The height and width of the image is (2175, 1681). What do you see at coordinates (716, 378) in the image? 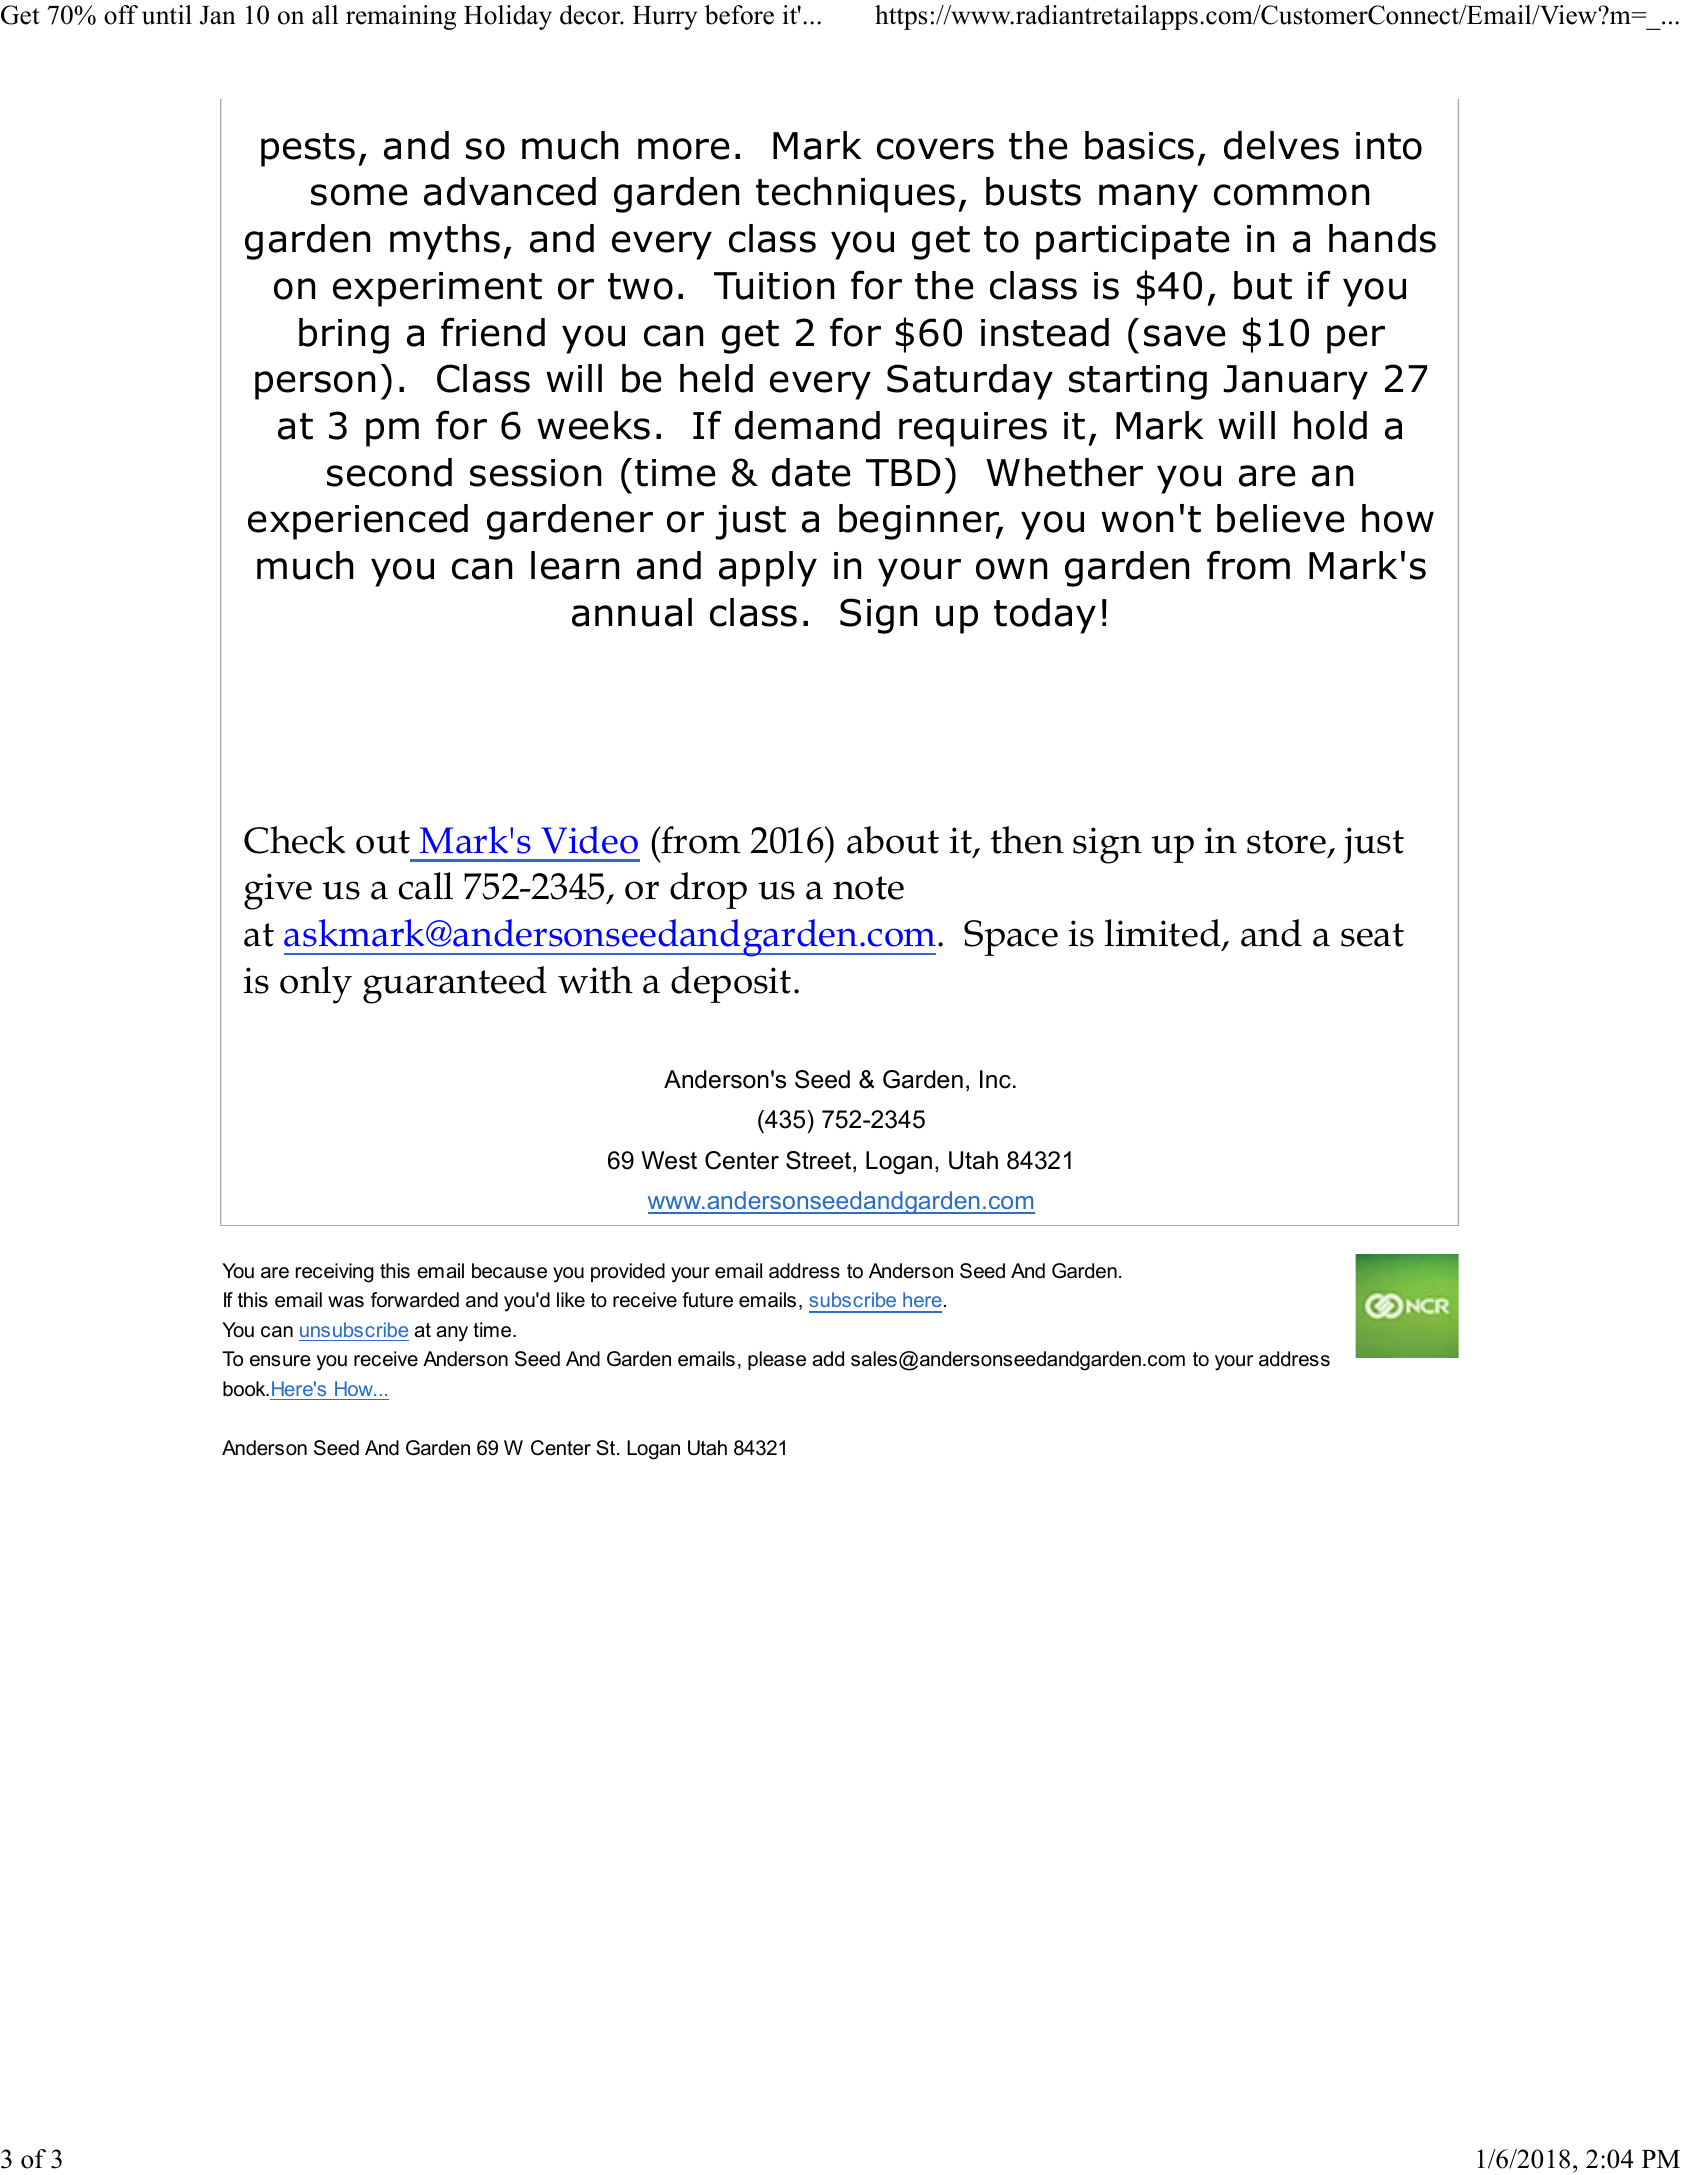
I see `held` at bounding box center [716, 378].
